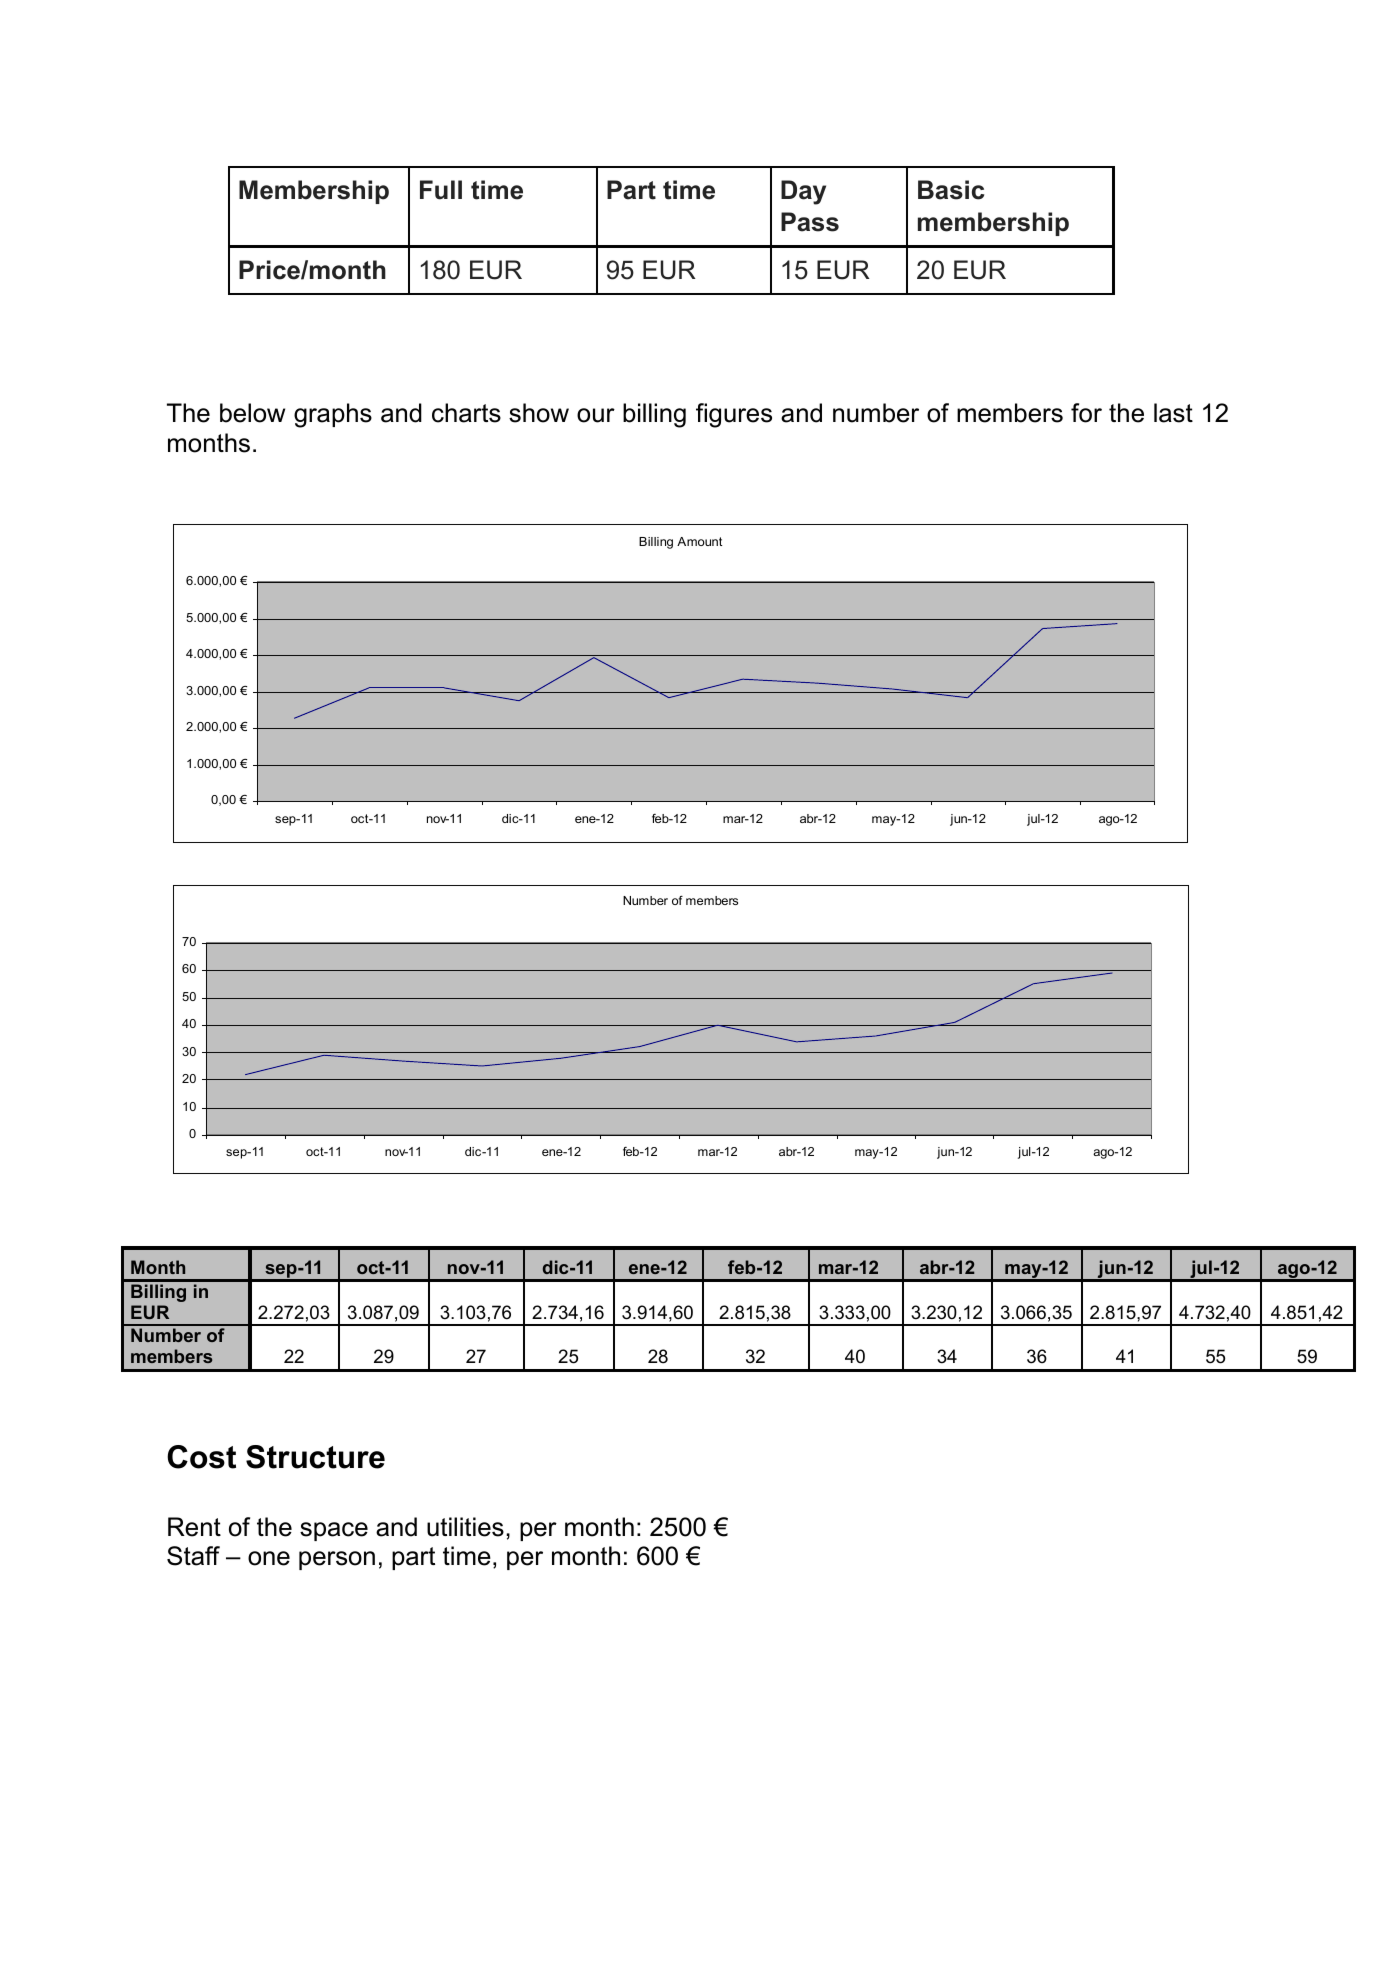 The height and width of the screenshot is (1974, 1395). Describe the element at coordinates (734, 415) in the screenshot. I see `figures` at that location.
